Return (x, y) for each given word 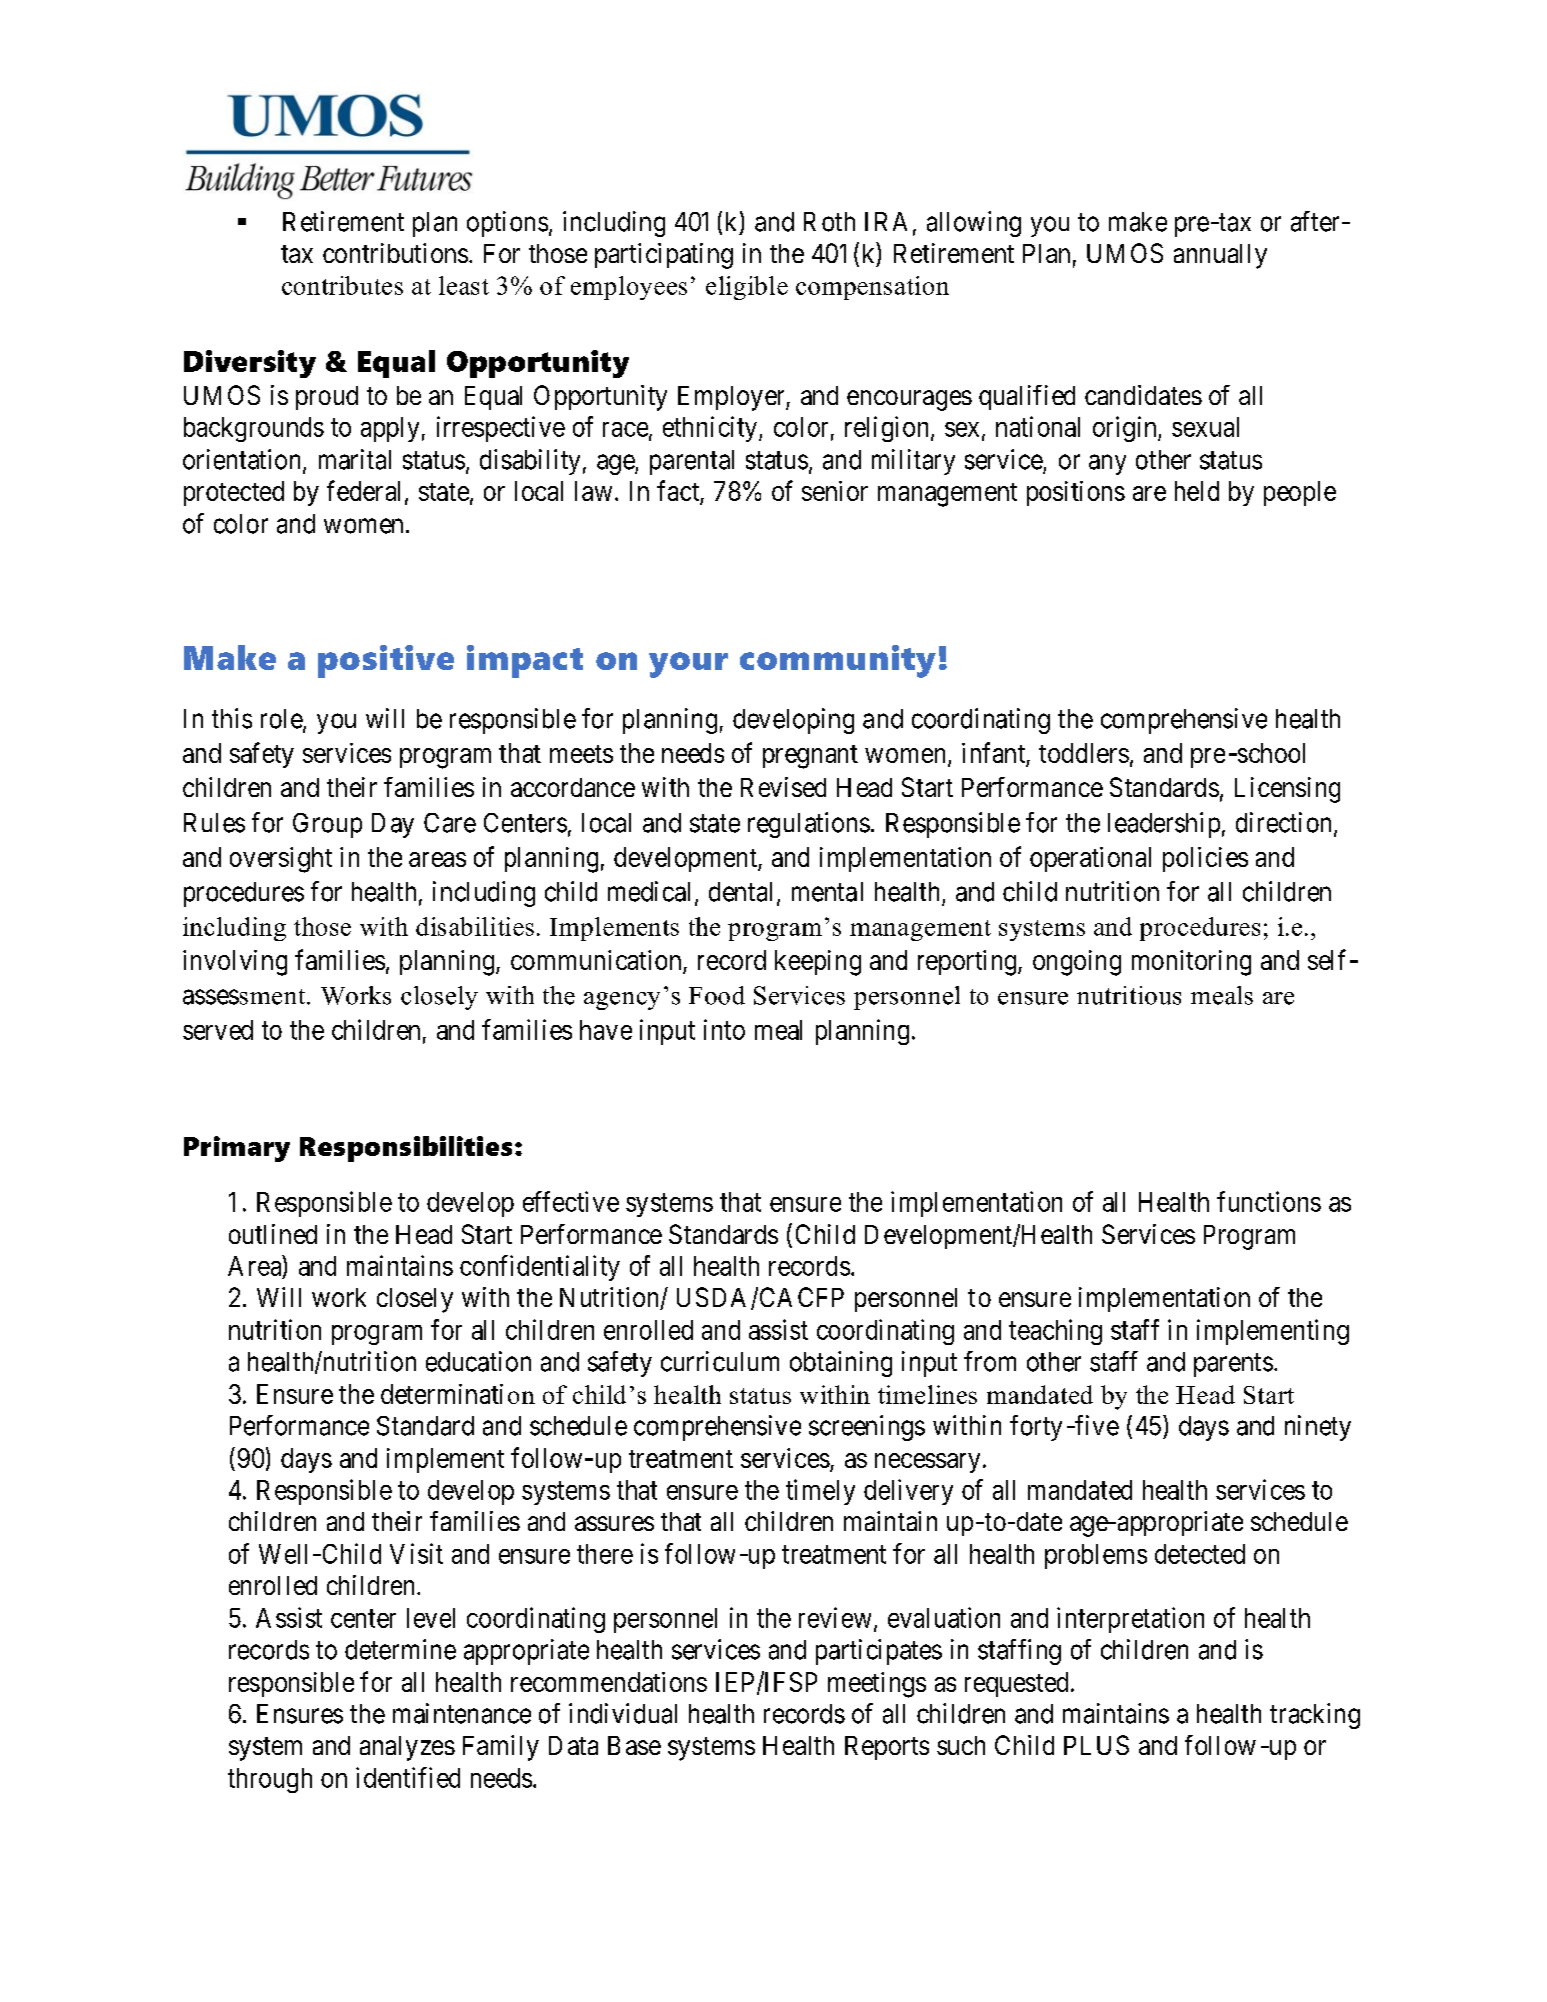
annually (1220, 256)
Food (717, 995)
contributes (342, 285)
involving (235, 963)
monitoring (1191, 963)
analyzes (407, 1748)
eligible (747, 288)
